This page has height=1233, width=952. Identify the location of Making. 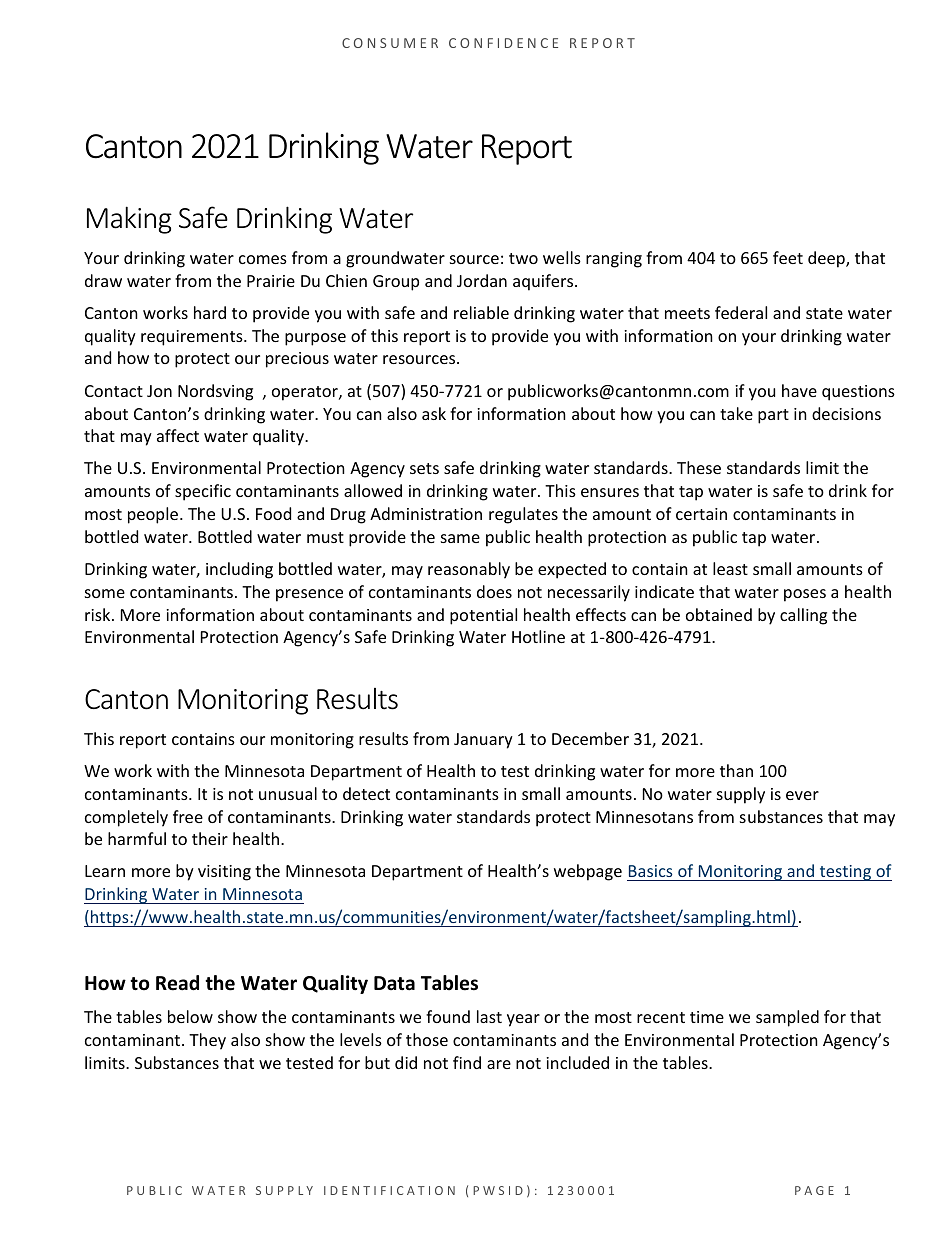
(129, 220).
